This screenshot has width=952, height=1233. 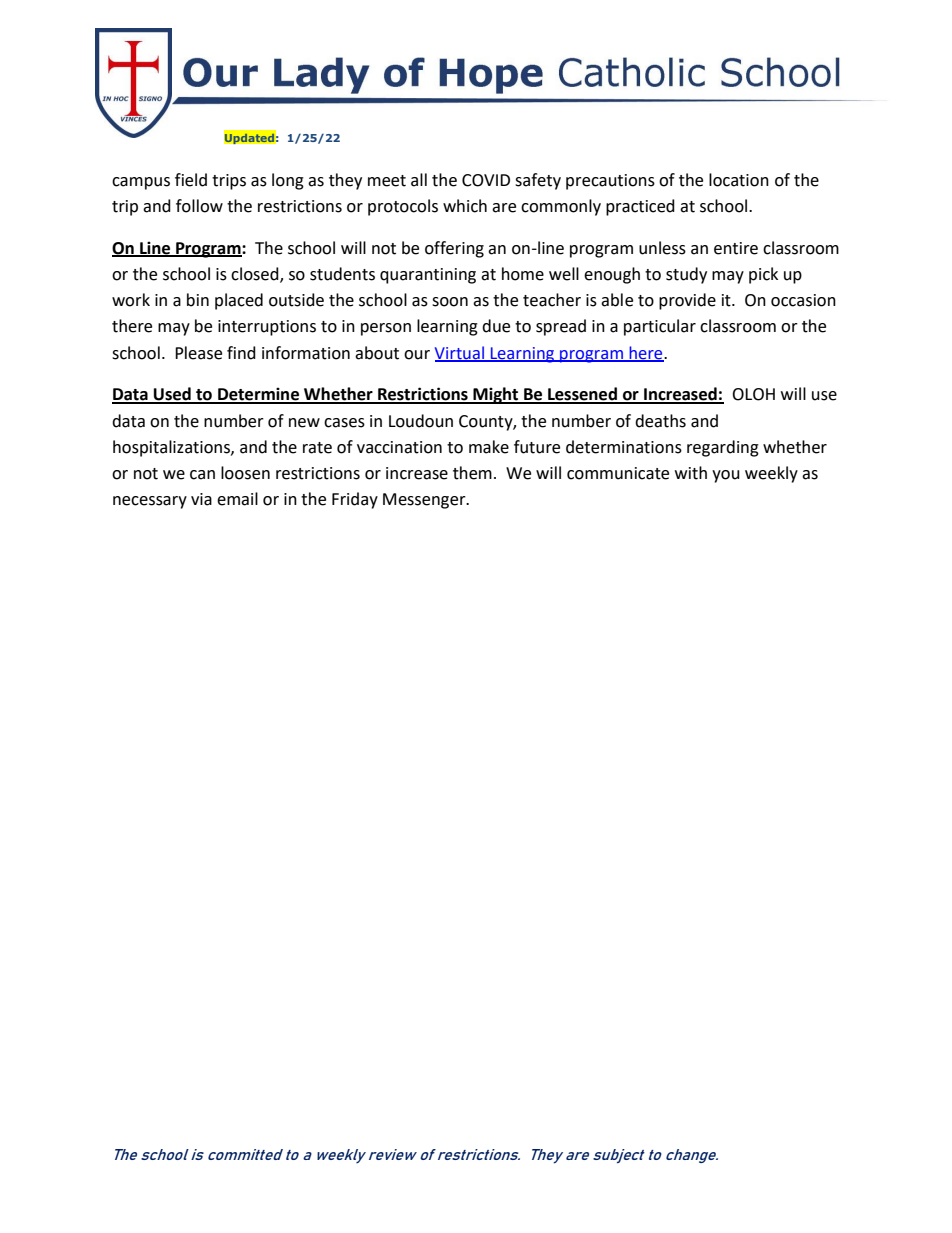 What do you see at coordinates (191, 180) in the screenshot?
I see `field` at bounding box center [191, 180].
